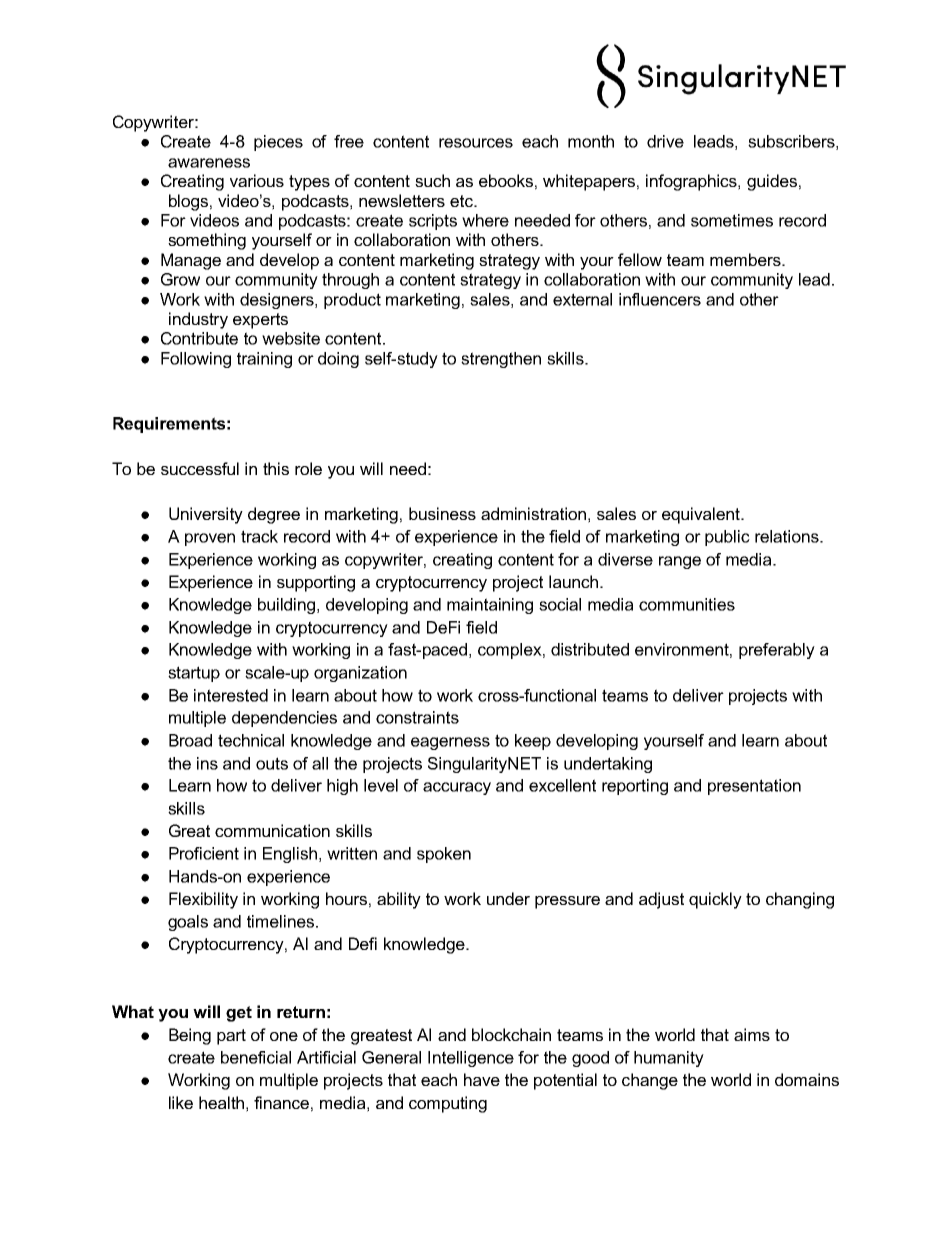  What do you see at coordinates (200, 468) in the document?
I see `successful` at bounding box center [200, 468].
